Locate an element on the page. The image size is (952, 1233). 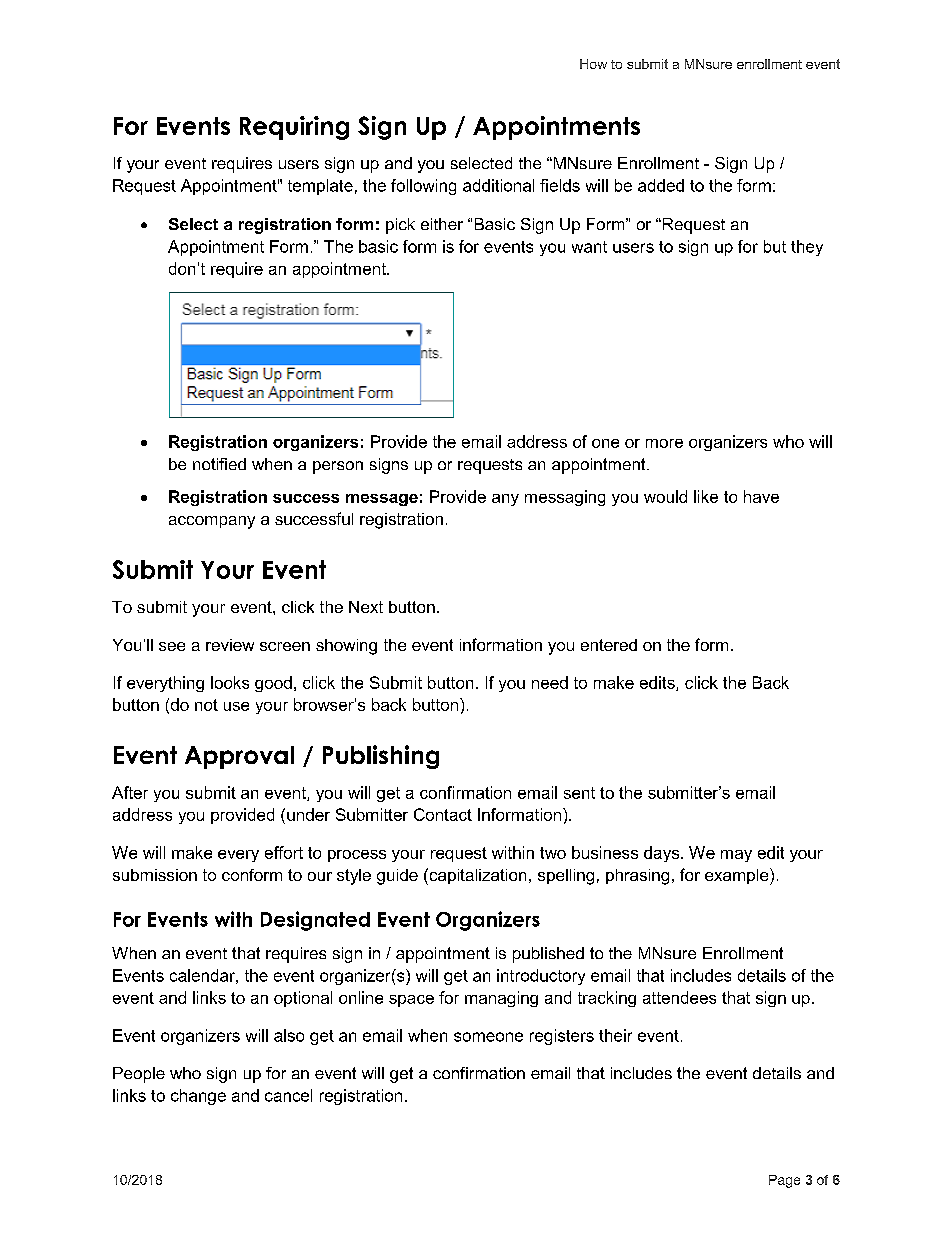
notified is located at coordinates (219, 464).
